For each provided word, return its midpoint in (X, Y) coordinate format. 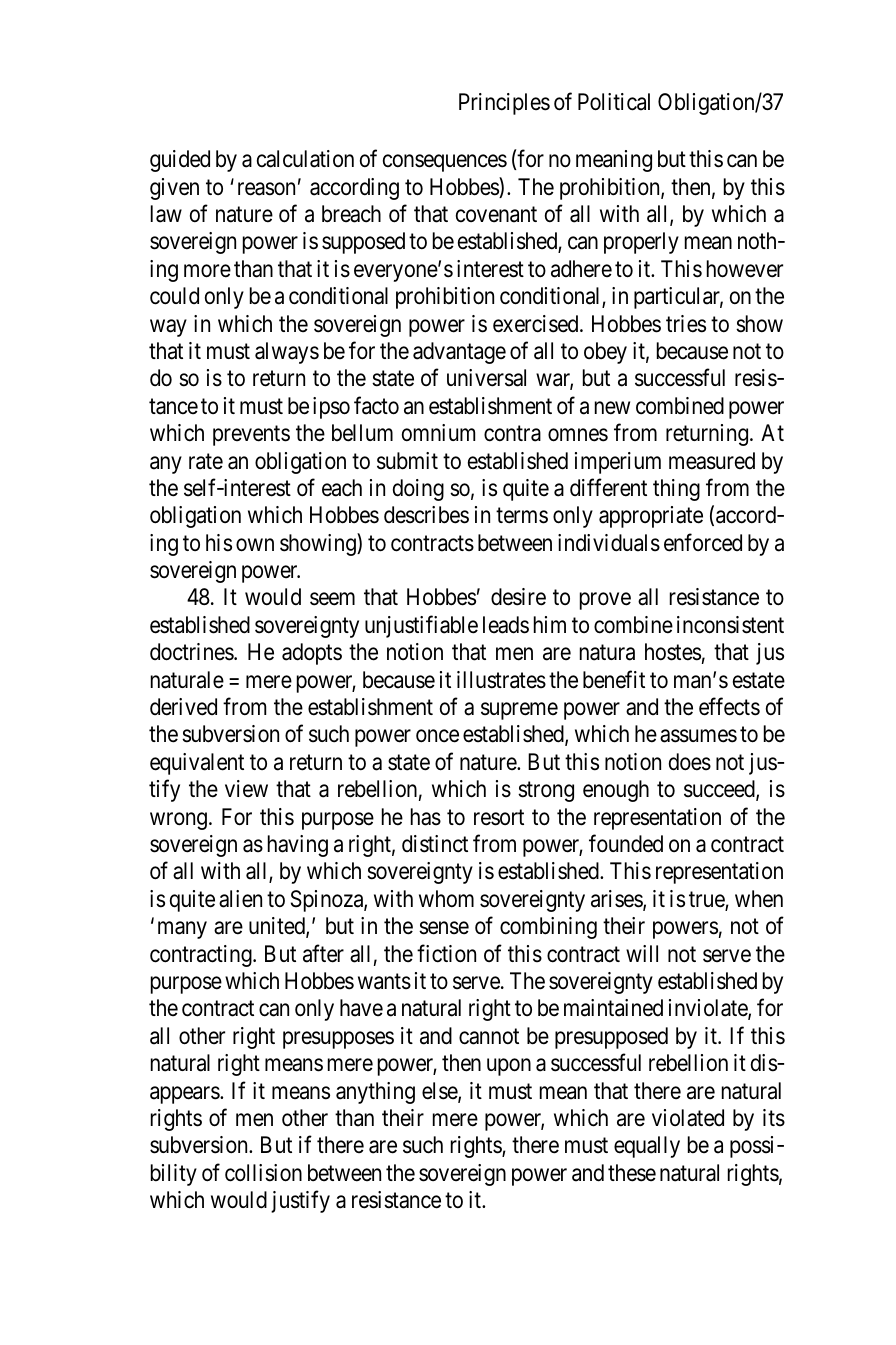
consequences (445, 163)
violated (688, 1118)
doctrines (192, 652)
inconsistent (730, 625)
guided (180, 161)
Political (614, 102)
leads (506, 625)
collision (263, 1173)
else (440, 1092)
